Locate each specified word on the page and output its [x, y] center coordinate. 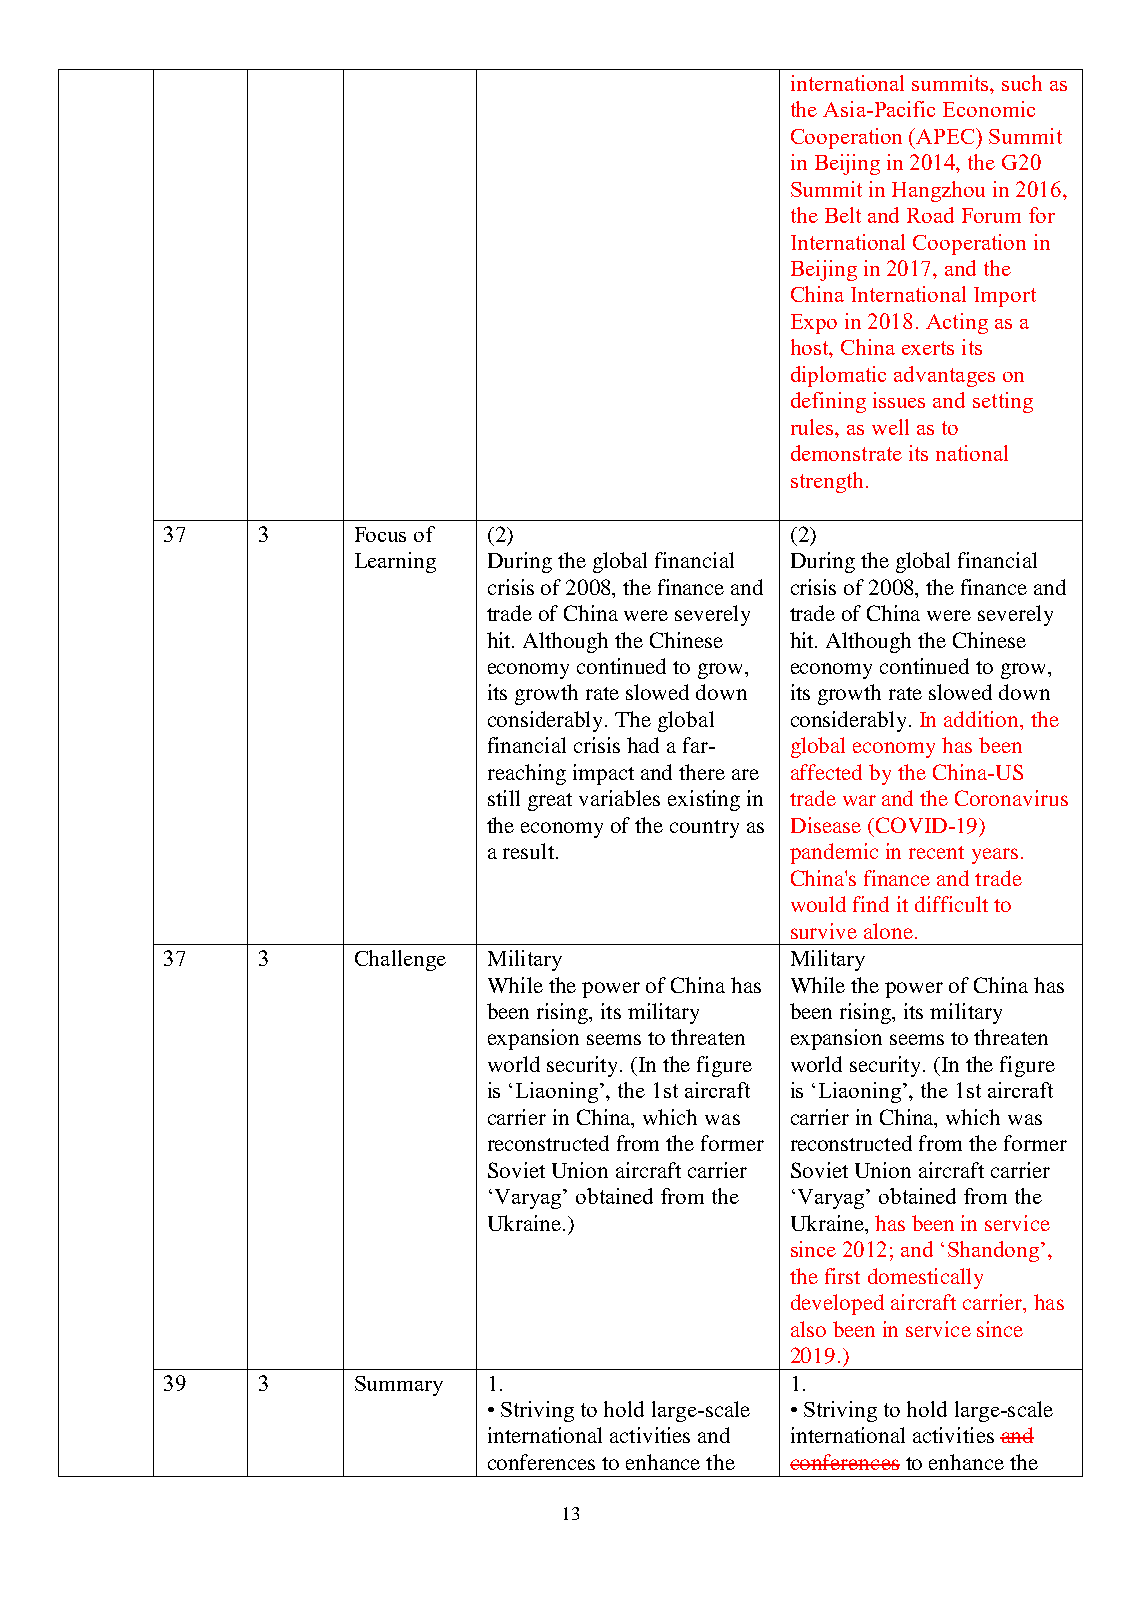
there [702, 772]
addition [982, 719]
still [504, 798]
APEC [946, 136]
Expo [814, 324]
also [808, 1329]
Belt [843, 215]
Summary [399, 1386]
